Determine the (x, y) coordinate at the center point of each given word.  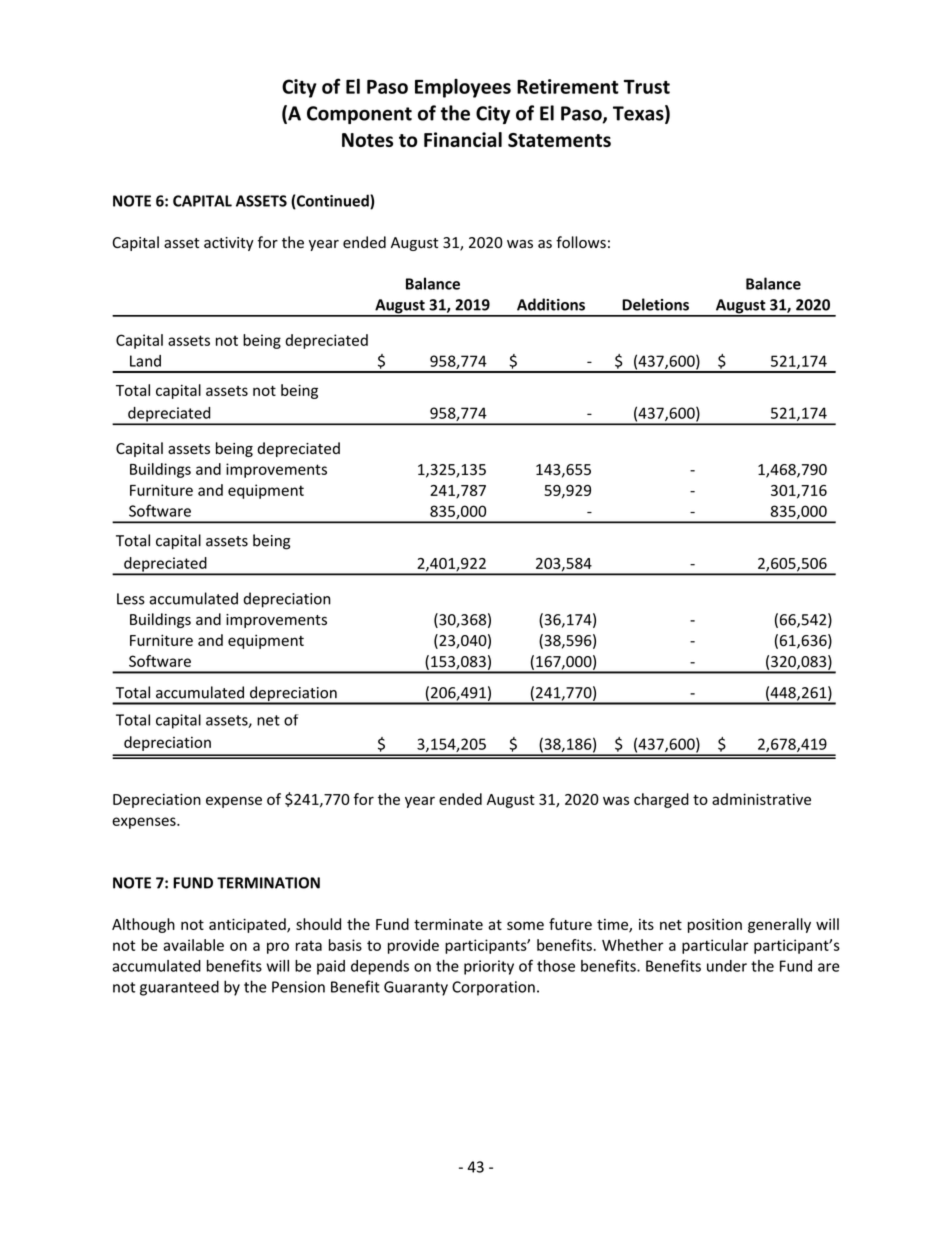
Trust (647, 87)
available (193, 945)
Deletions (655, 304)
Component (359, 115)
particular (715, 946)
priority (489, 967)
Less (131, 599)
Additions (551, 304)
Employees (463, 88)
